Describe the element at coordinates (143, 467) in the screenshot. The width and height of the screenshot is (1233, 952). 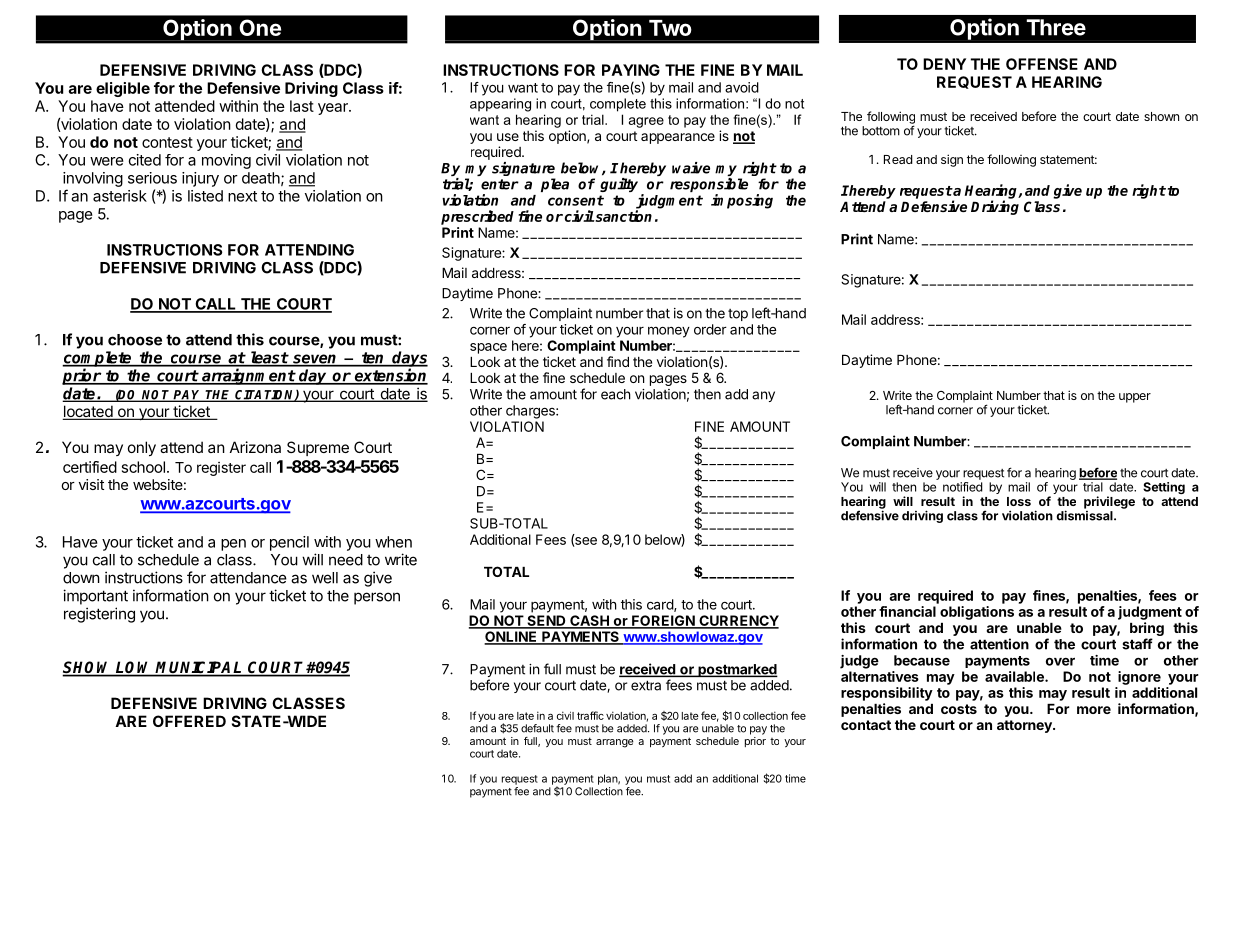
I see `school` at that location.
